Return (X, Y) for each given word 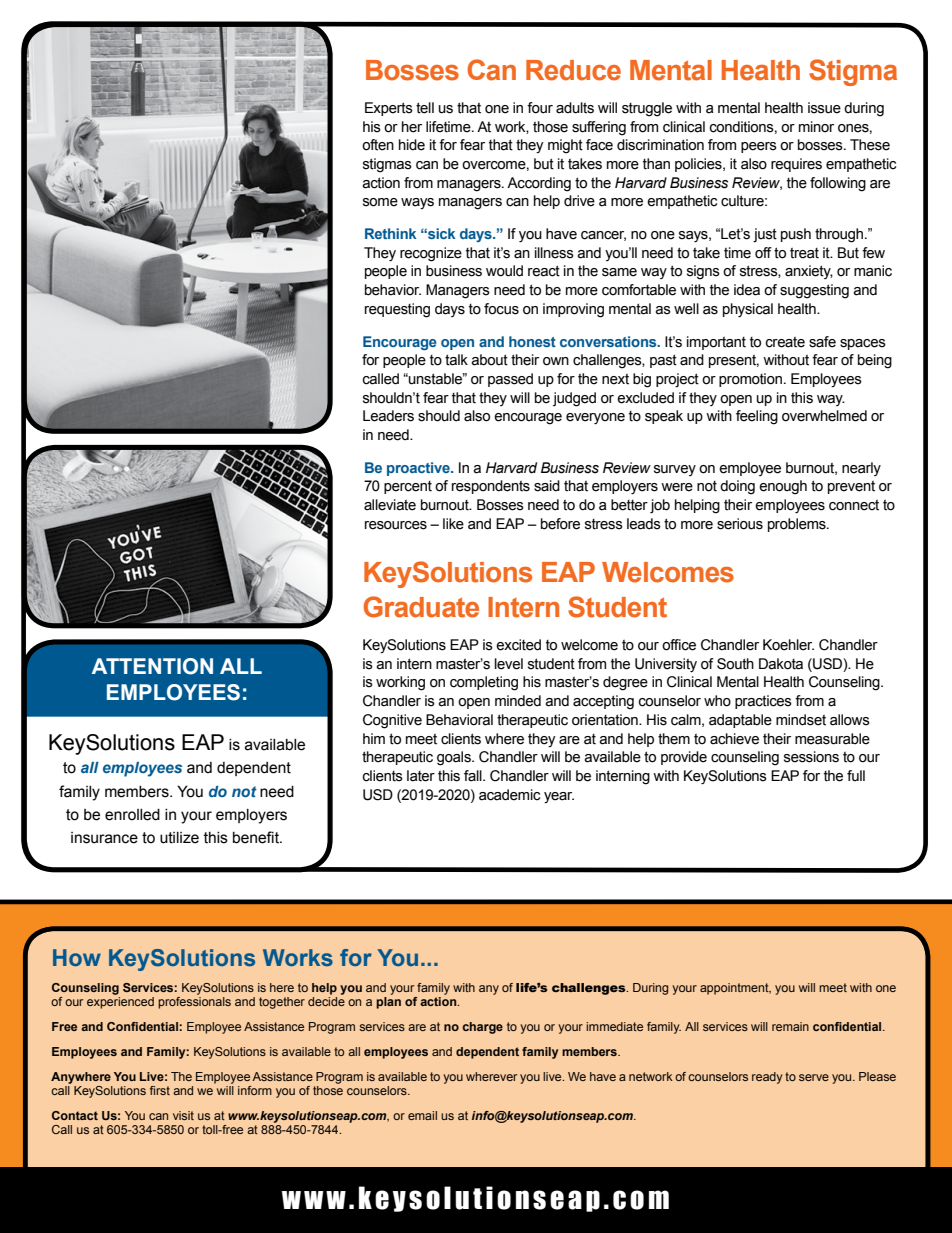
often (378, 145)
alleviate (390, 505)
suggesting (814, 291)
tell (425, 108)
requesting (397, 310)
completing (484, 683)
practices (763, 702)
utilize (179, 838)
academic (509, 795)
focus (501, 309)
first (160, 1090)
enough (783, 487)
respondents (491, 487)
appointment (735, 989)
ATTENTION (152, 666)
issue (824, 108)
